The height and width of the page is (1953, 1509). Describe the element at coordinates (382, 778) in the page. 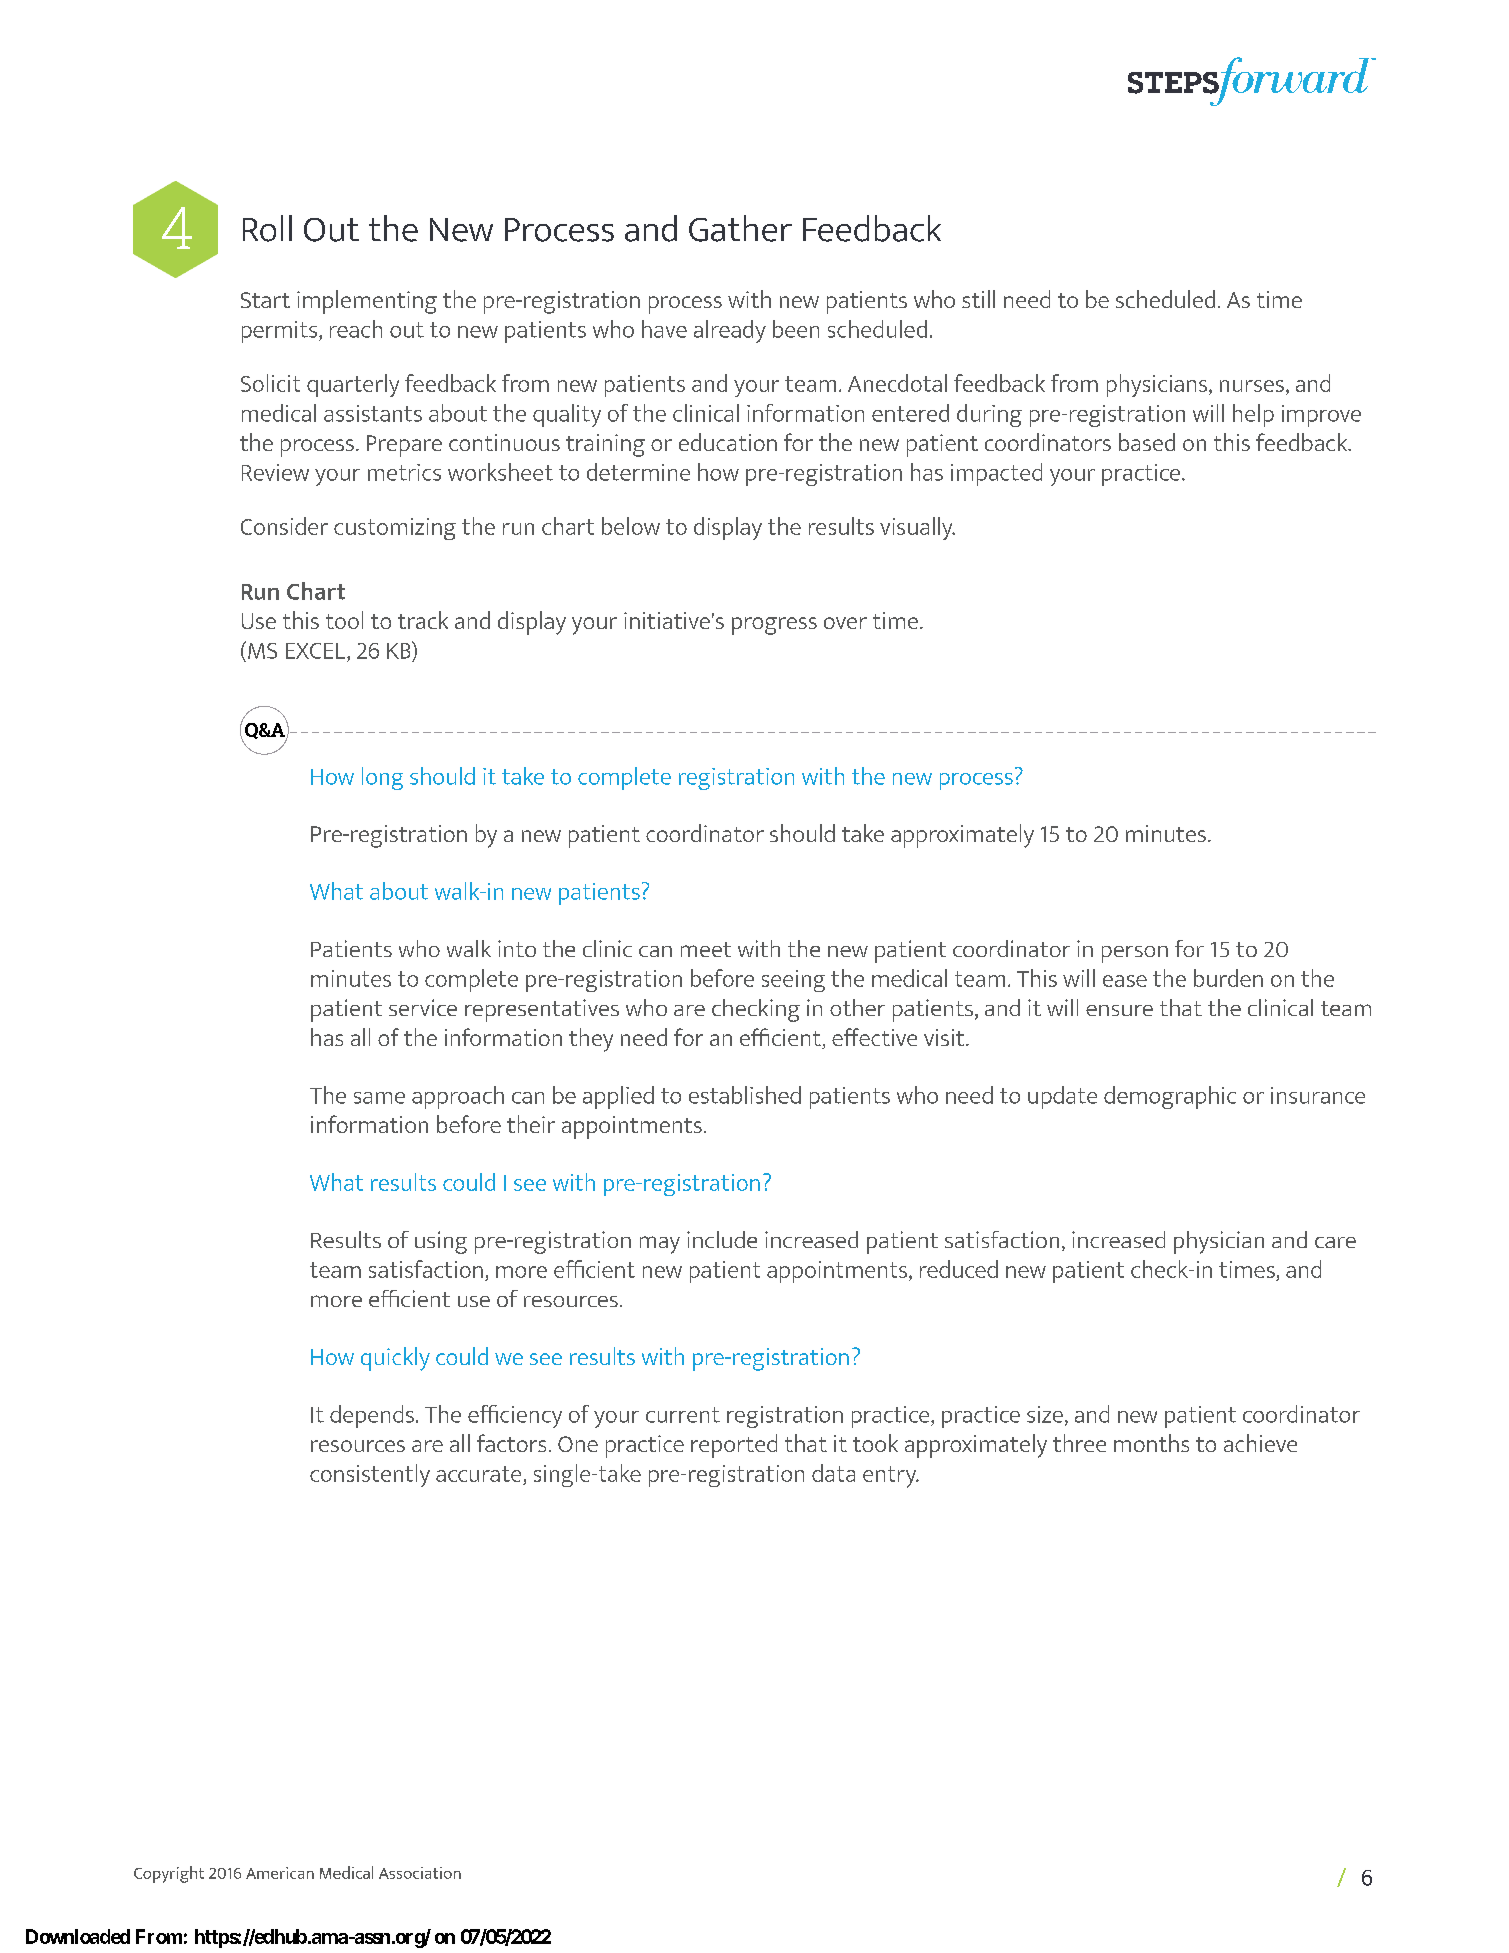

I see `long` at that location.
